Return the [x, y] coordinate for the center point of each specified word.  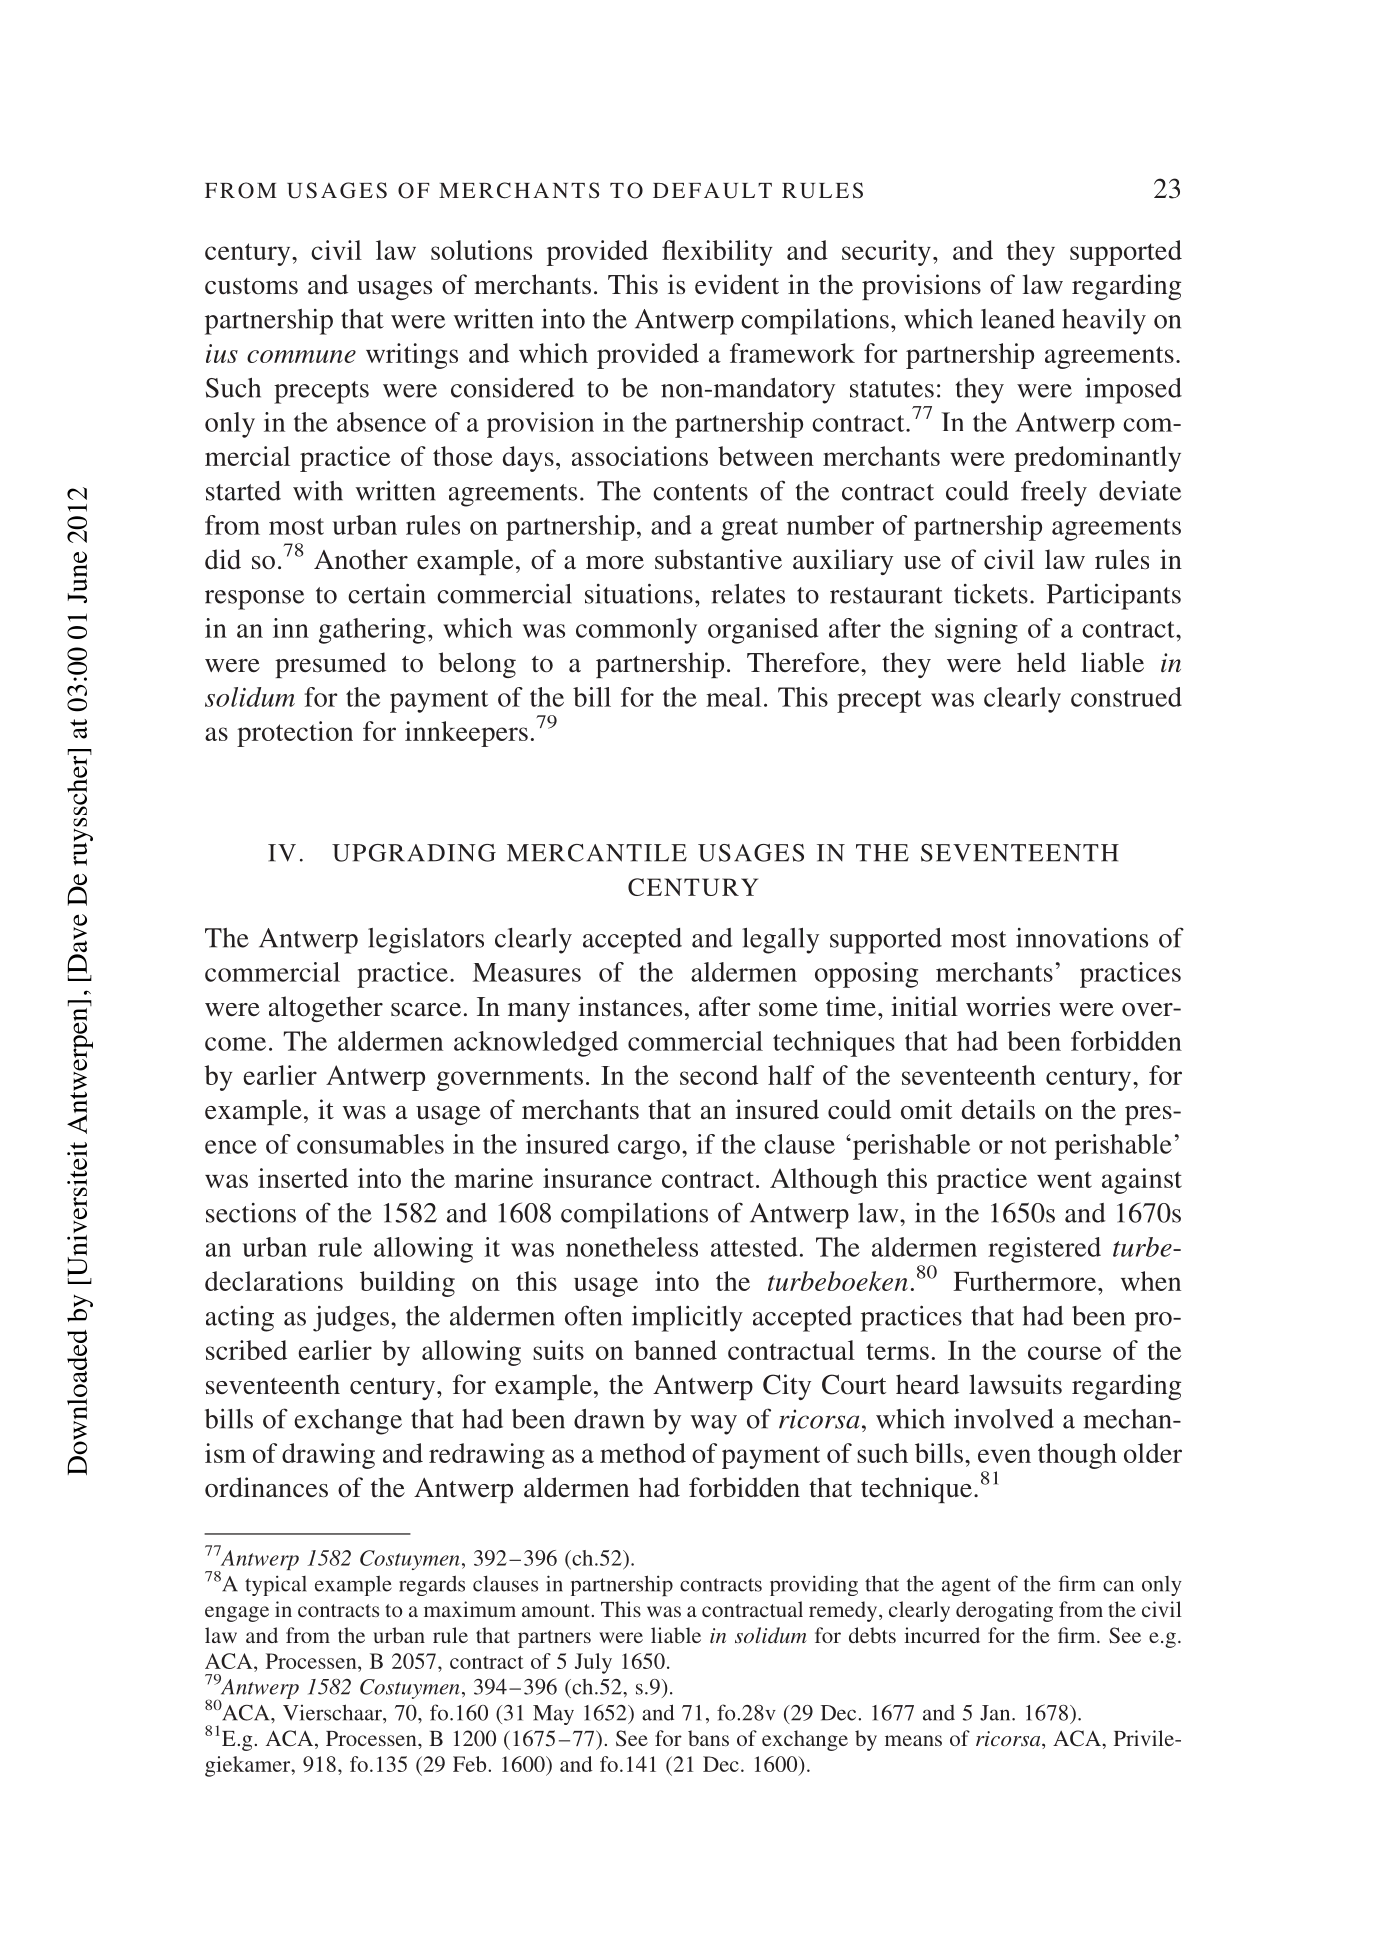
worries [1008, 1006]
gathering [372, 631]
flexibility [717, 253]
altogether [326, 1009]
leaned [1018, 319]
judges [352, 1319]
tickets [991, 594]
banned [675, 1350]
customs [251, 286]
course [1064, 1353]
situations [639, 593]
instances [630, 1006]
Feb [471, 1764]
